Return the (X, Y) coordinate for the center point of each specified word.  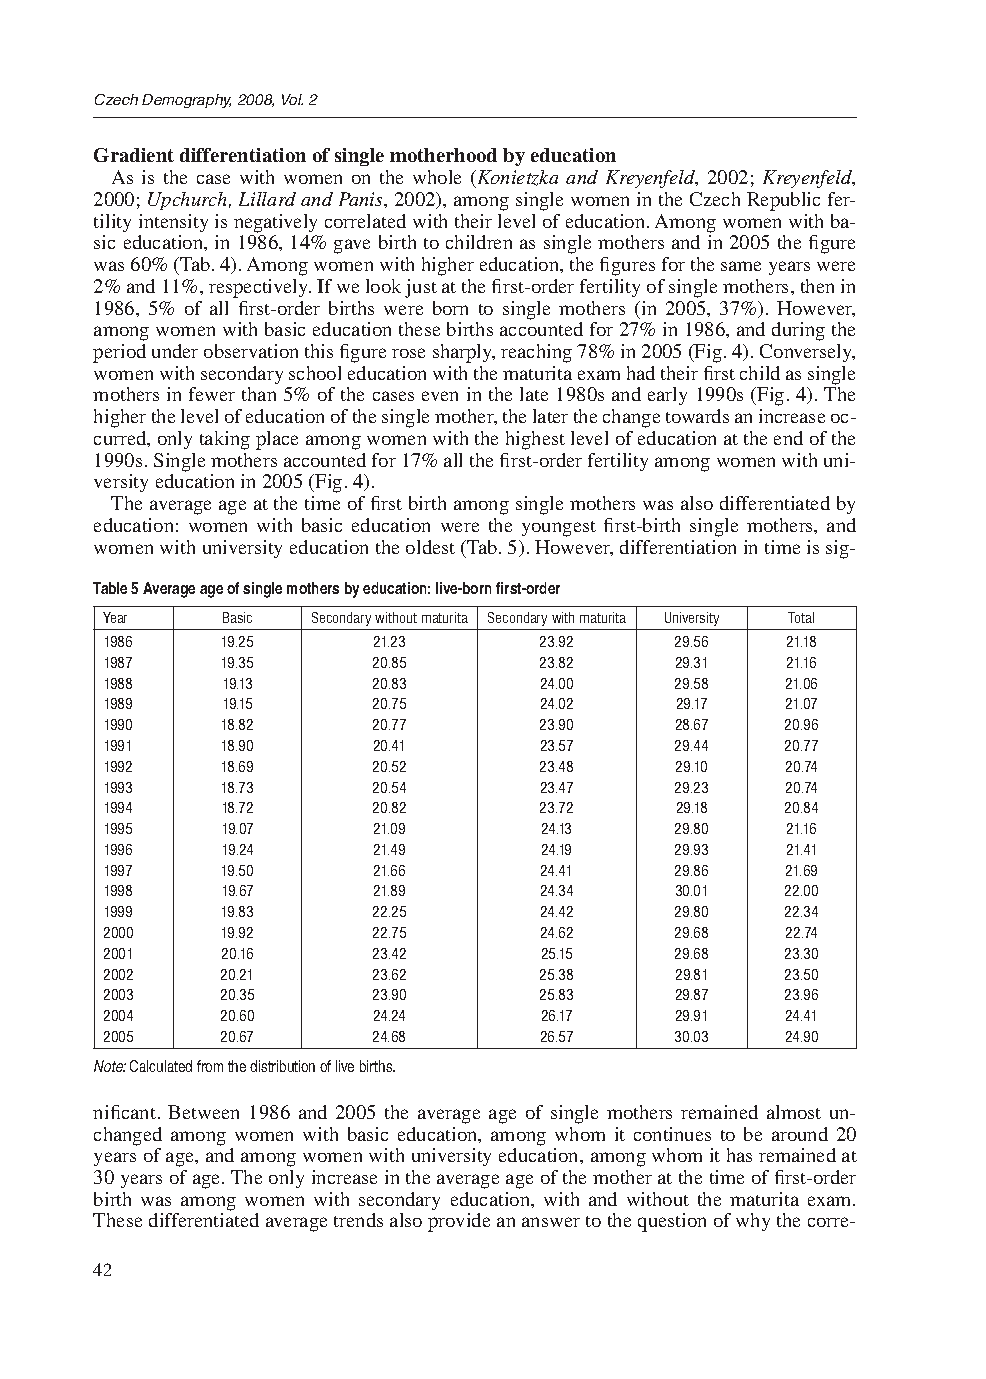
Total (801, 617)
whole (437, 177)
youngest (559, 529)
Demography (186, 101)
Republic (783, 201)
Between (203, 1112)
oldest (430, 547)
